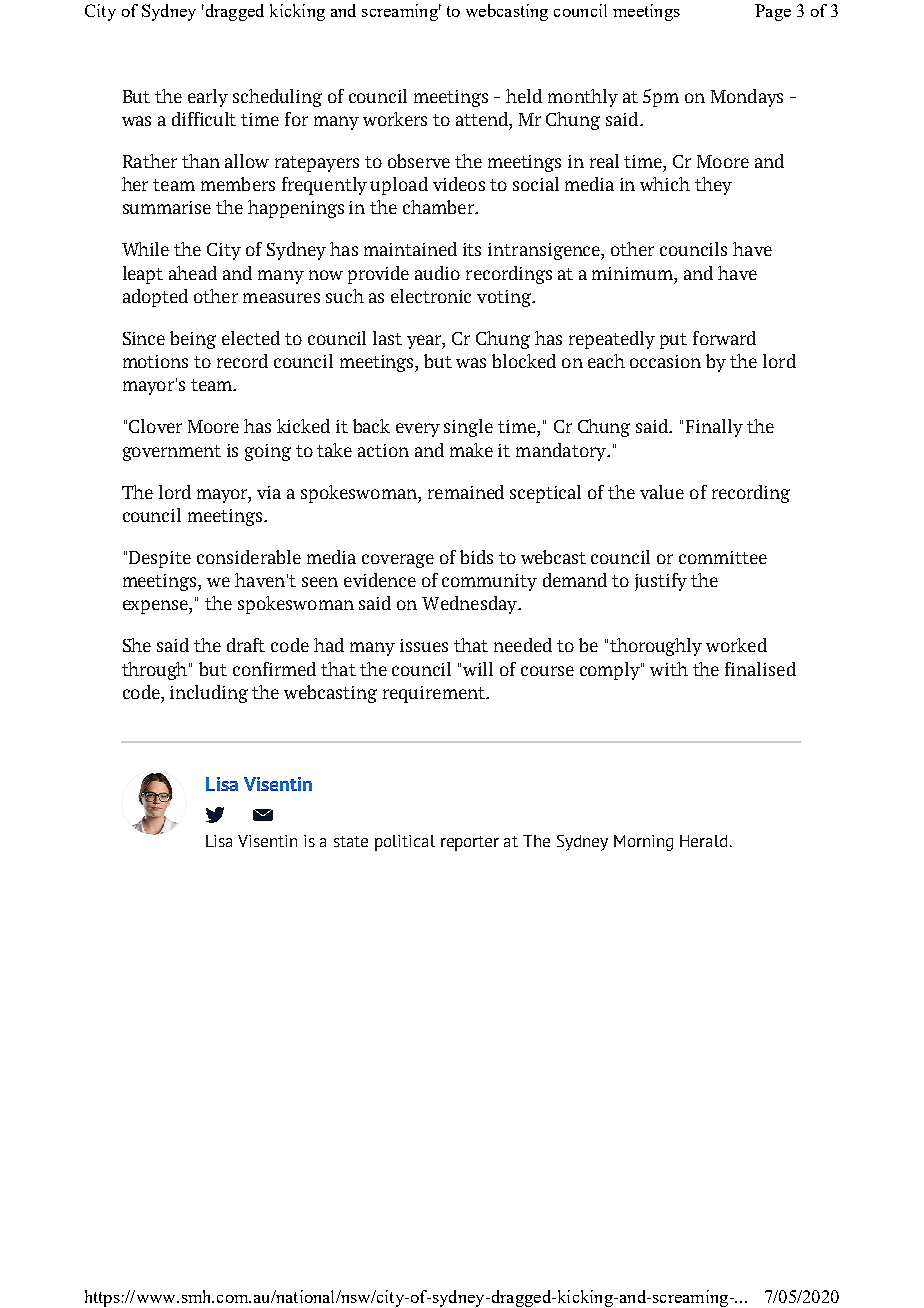  What do you see at coordinates (172, 453) in the screenshot?
I see `government` at bounding box center [172, 453].
